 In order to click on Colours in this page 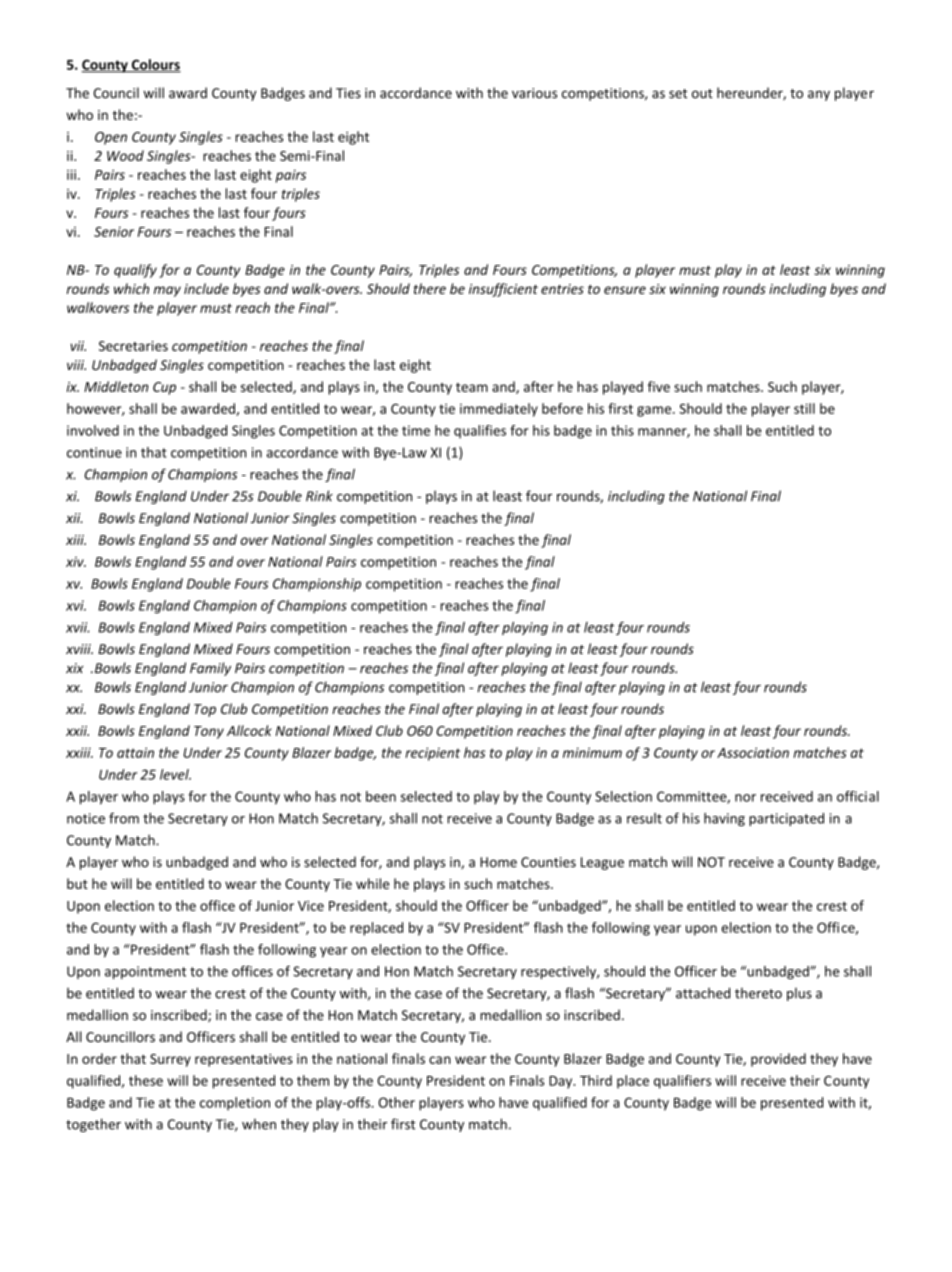, I will do `click(155, 65)`.
